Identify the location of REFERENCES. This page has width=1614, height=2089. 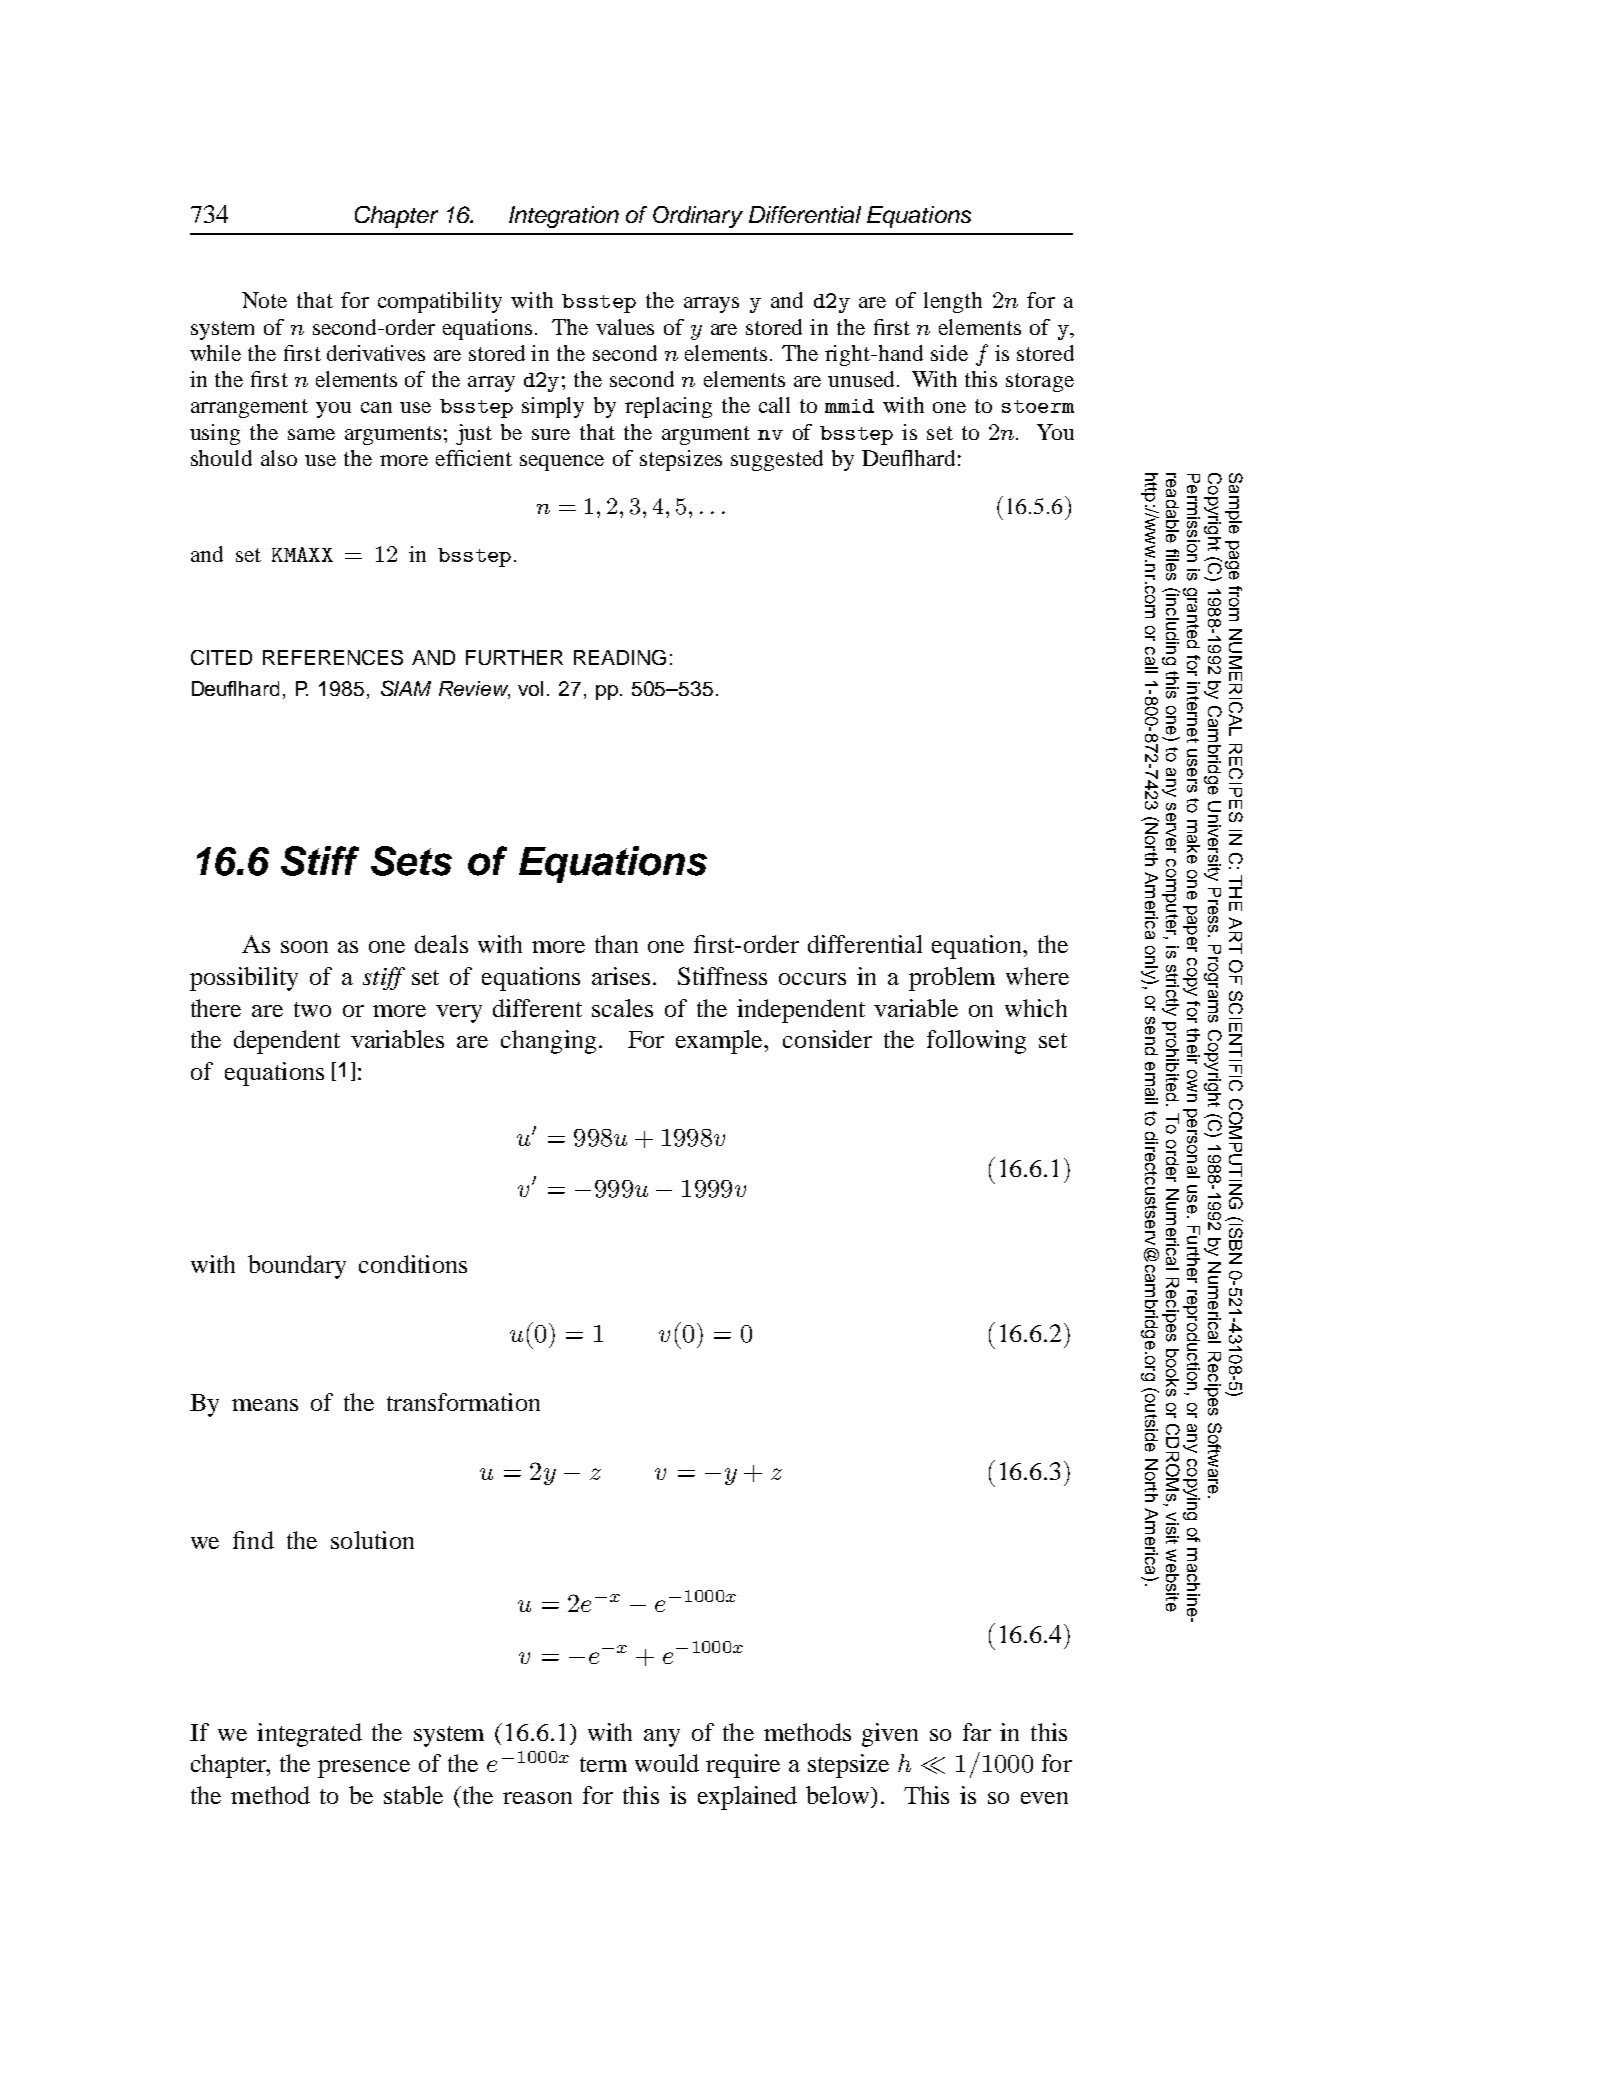
(333, 657).
